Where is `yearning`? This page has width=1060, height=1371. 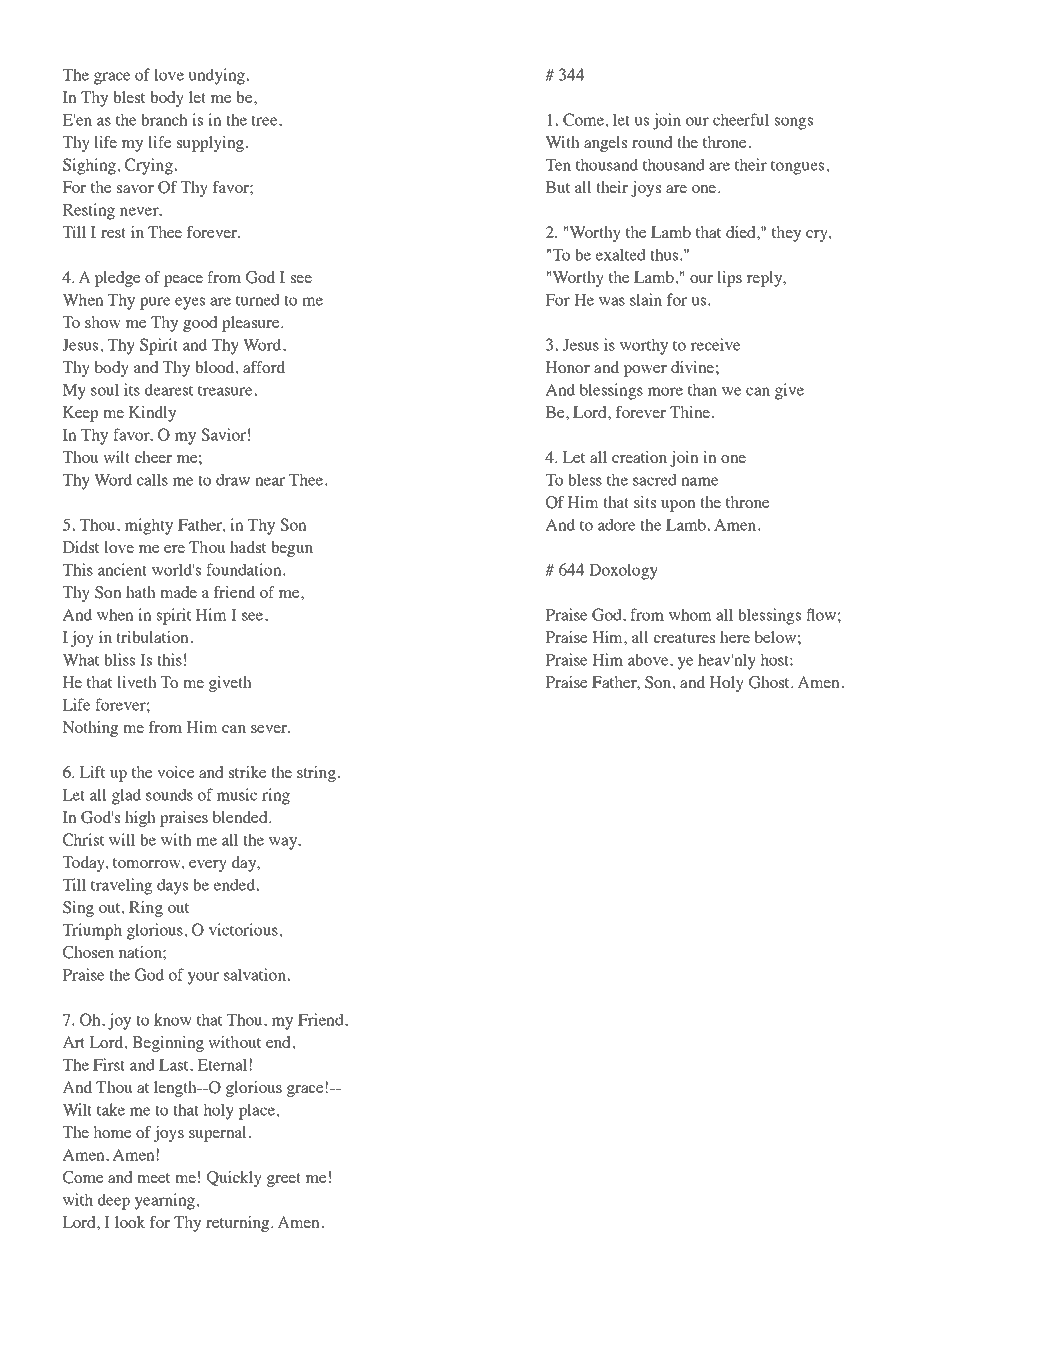 yearning is located at coordinates (164, 1201).
